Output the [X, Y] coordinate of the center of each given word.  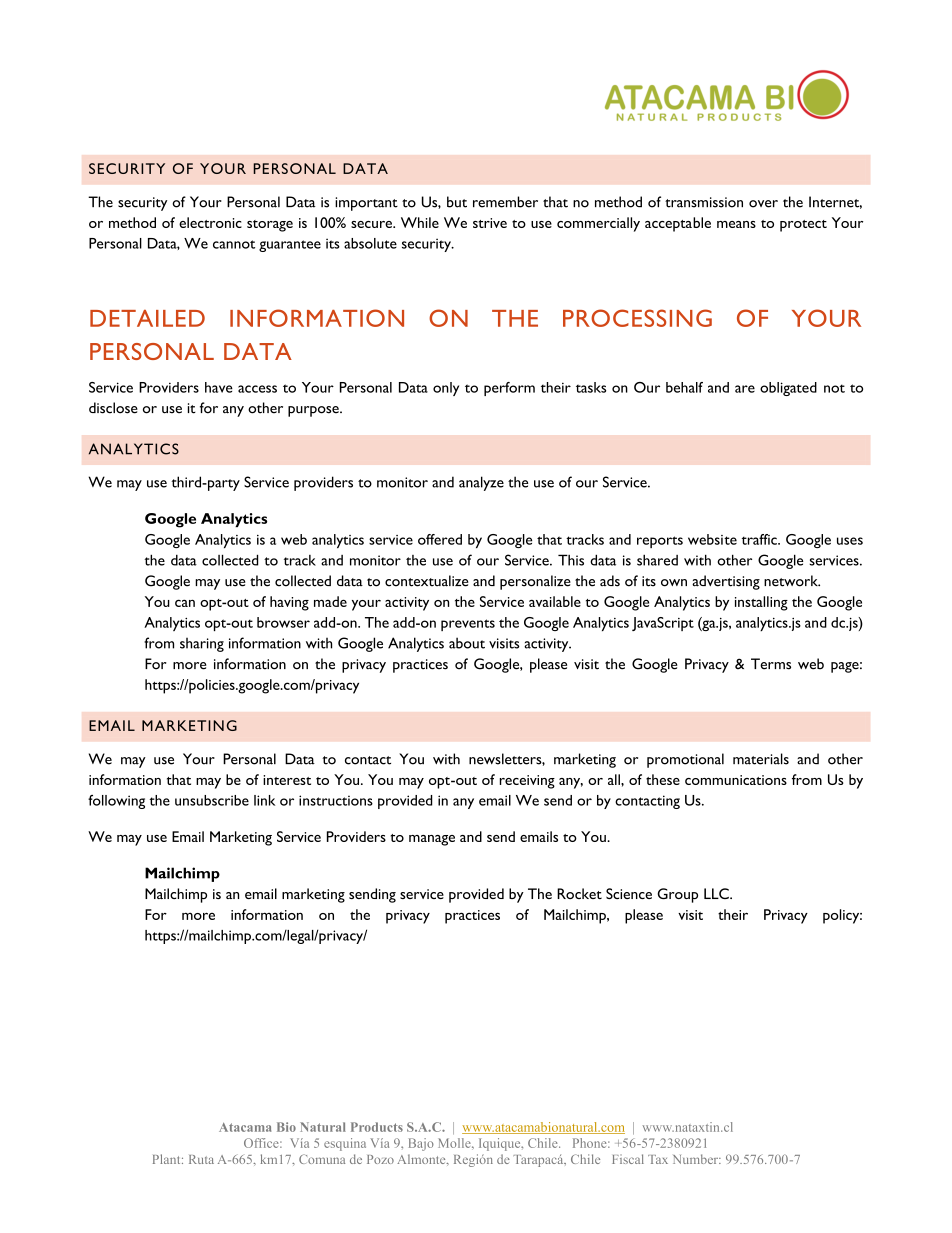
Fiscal [628, 1159]
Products [377, 1127]
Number [696, 1159]
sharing [202, 645]
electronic [210, 222]
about [467, 643]
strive [490, 223]
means [736, 224]
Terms [771, 664]
